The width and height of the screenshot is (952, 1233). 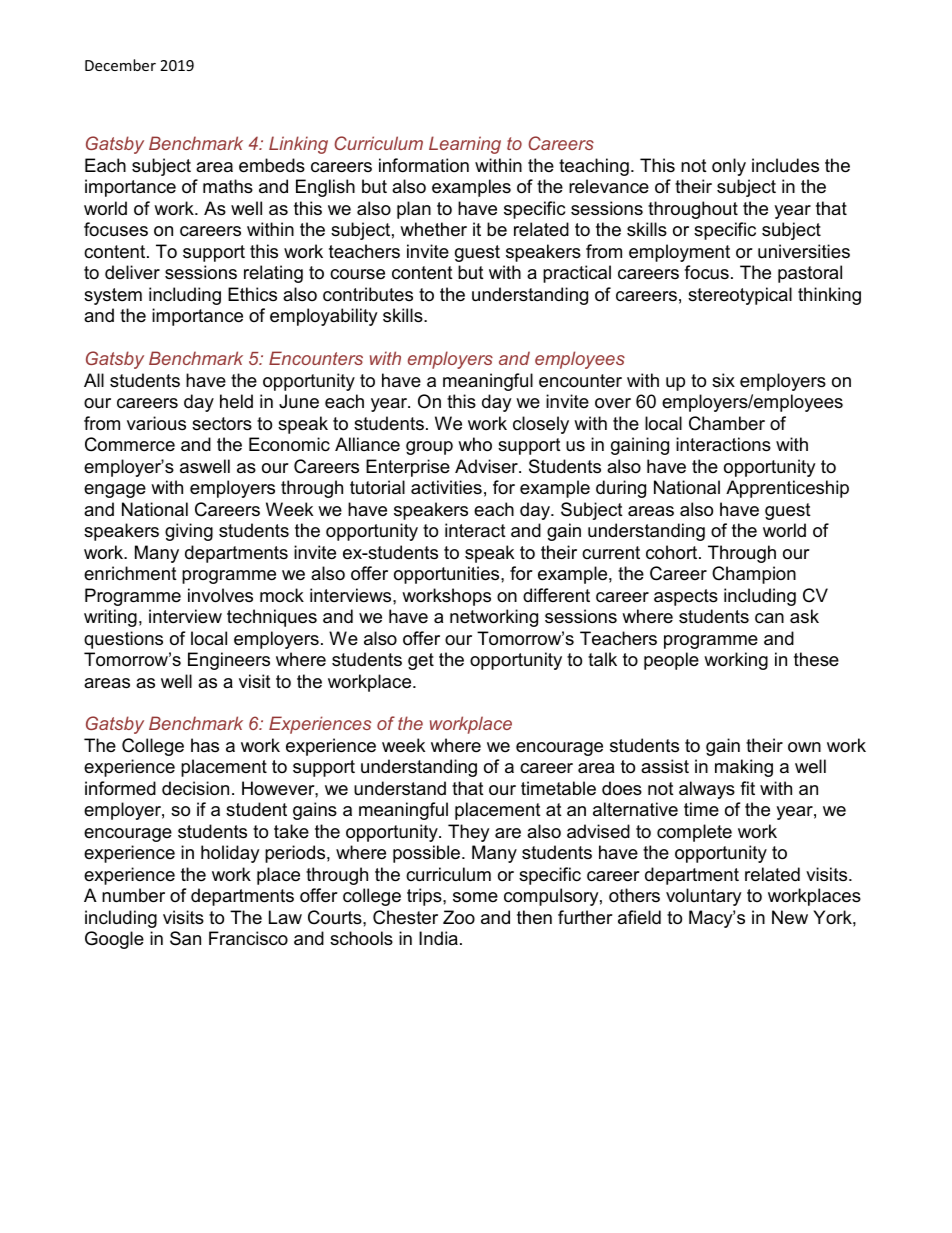 I want to click on New, so click(x=790, y=917).
